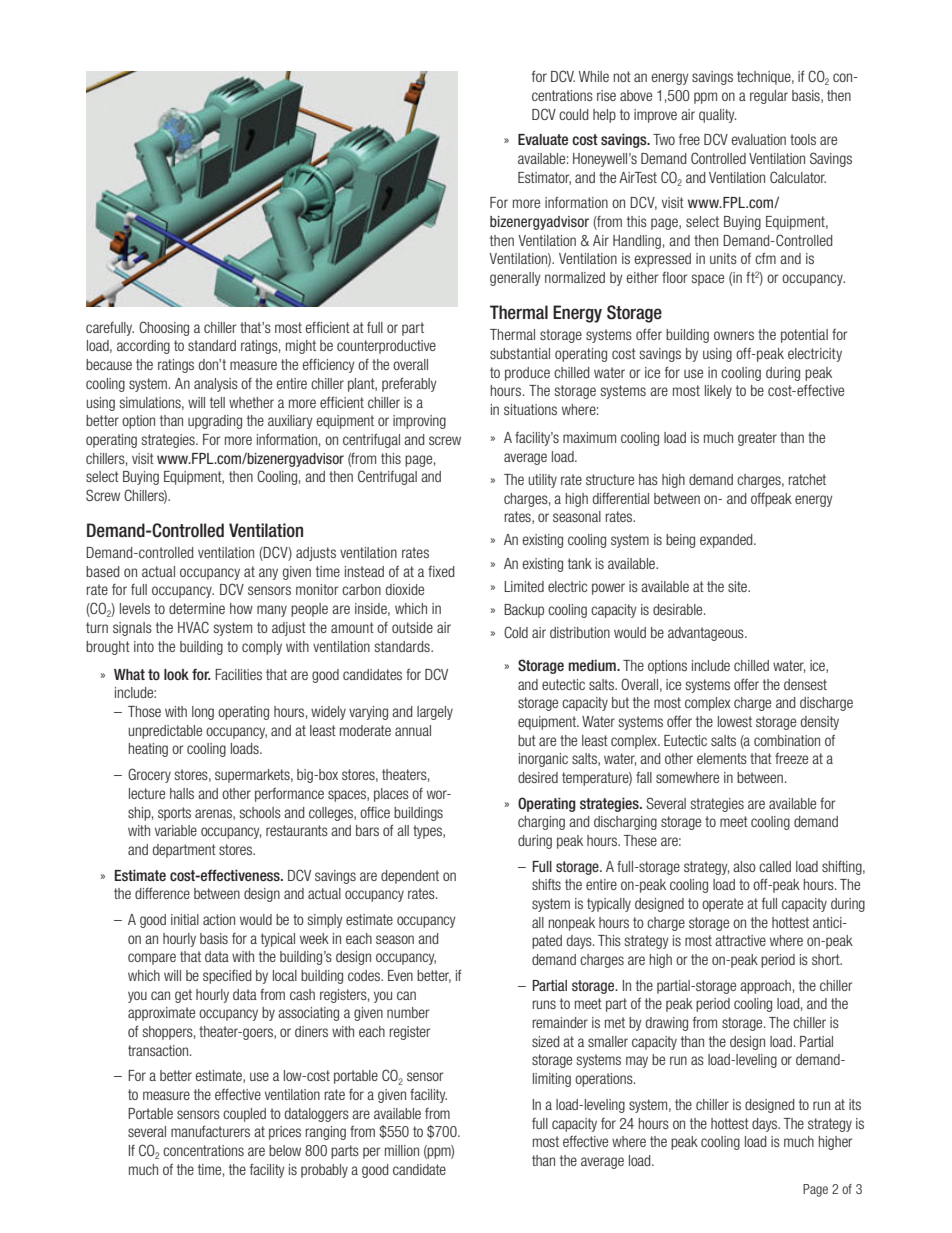 Image resolution: width=952 pixels, height=1233 pixels. I want to click on Evaluate, so click(543, 139).
